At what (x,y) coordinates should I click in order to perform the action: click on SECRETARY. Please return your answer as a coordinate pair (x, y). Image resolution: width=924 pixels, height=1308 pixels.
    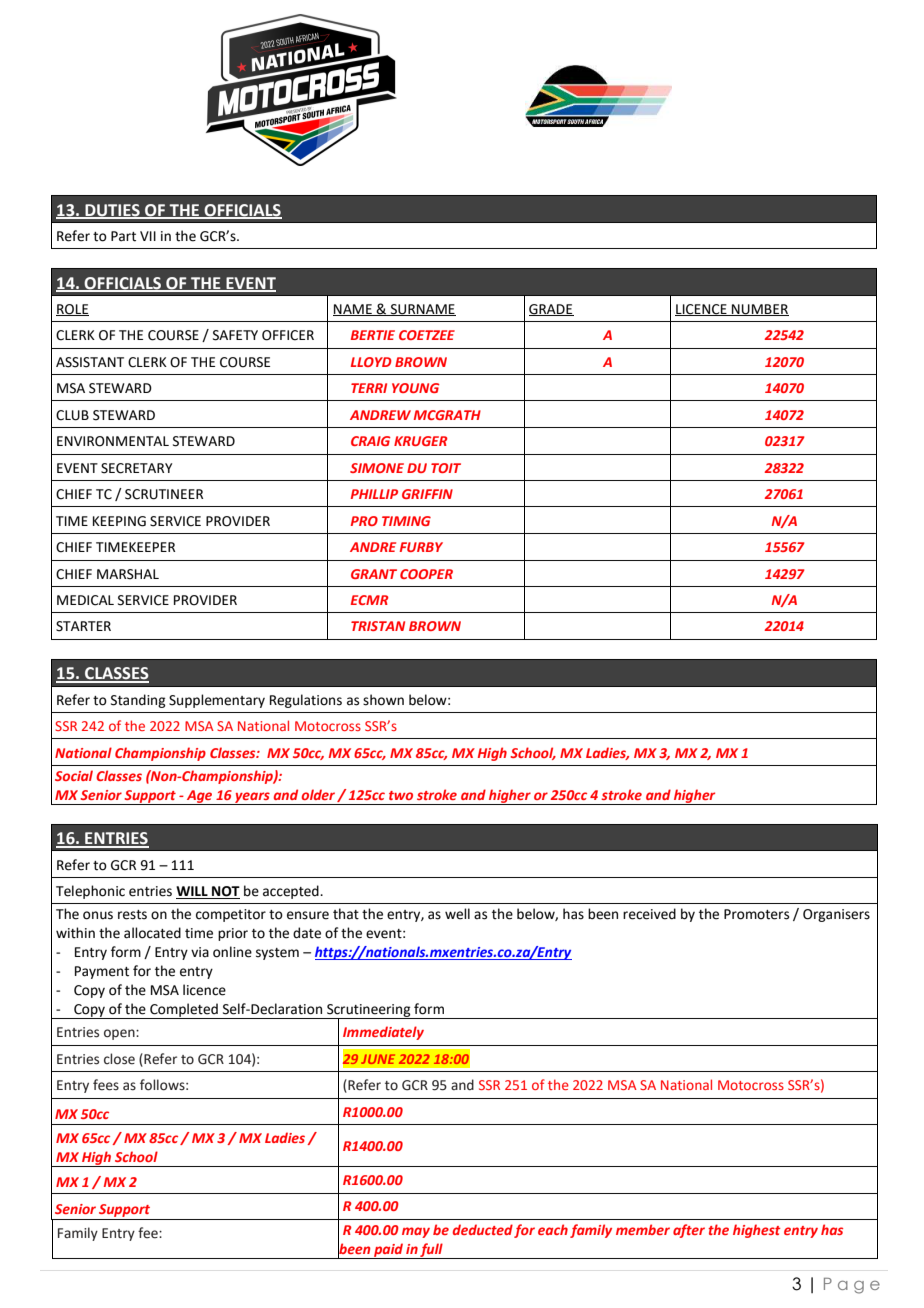
    Looking at the image, I should click on (136, 468).
